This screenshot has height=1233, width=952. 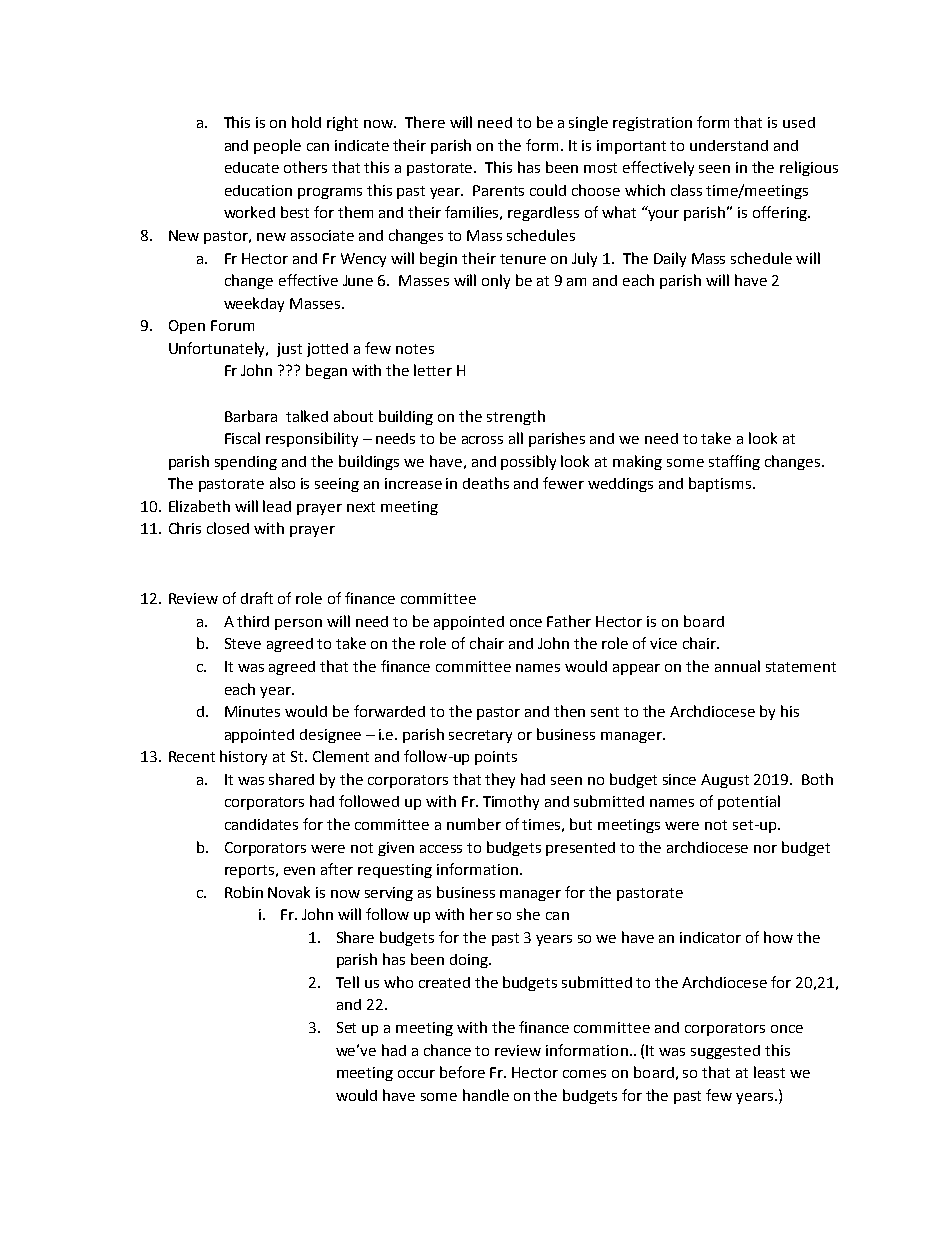 What do you see at coordinates (498, 190) in the screenshot?
I see `Parents` at bounding box center [498, 190].
